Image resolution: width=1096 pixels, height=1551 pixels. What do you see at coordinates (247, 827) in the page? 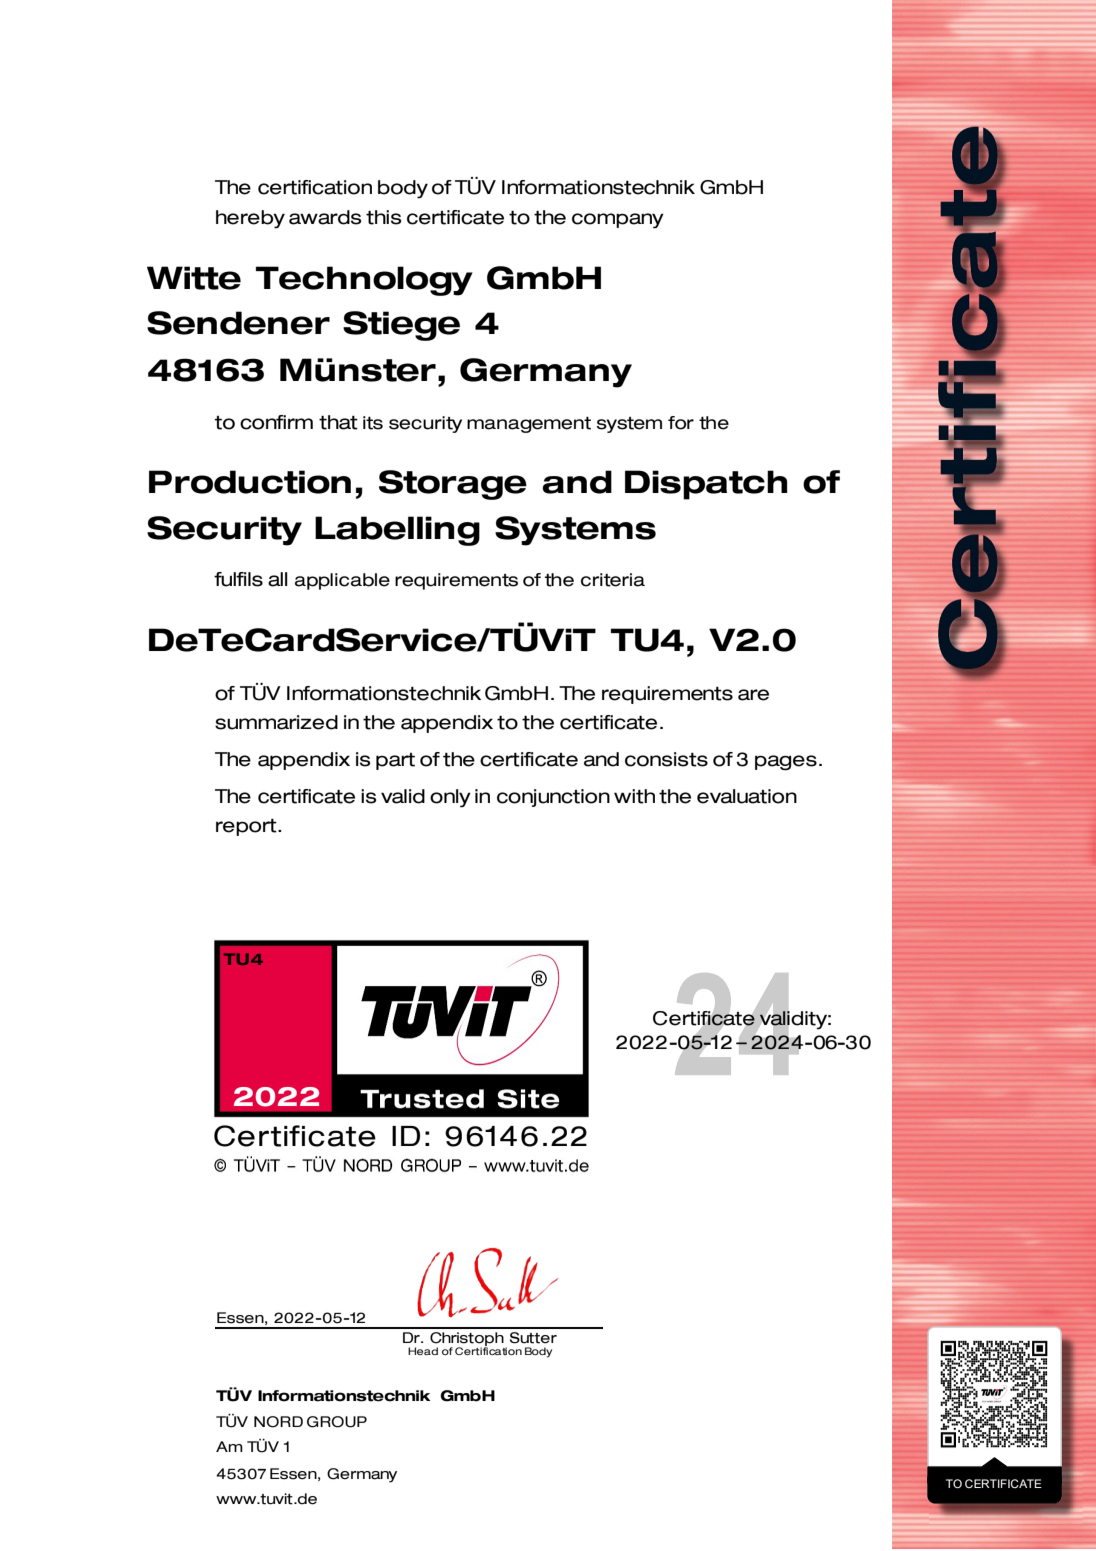
I see `report` at bounding box center [247, 827].
